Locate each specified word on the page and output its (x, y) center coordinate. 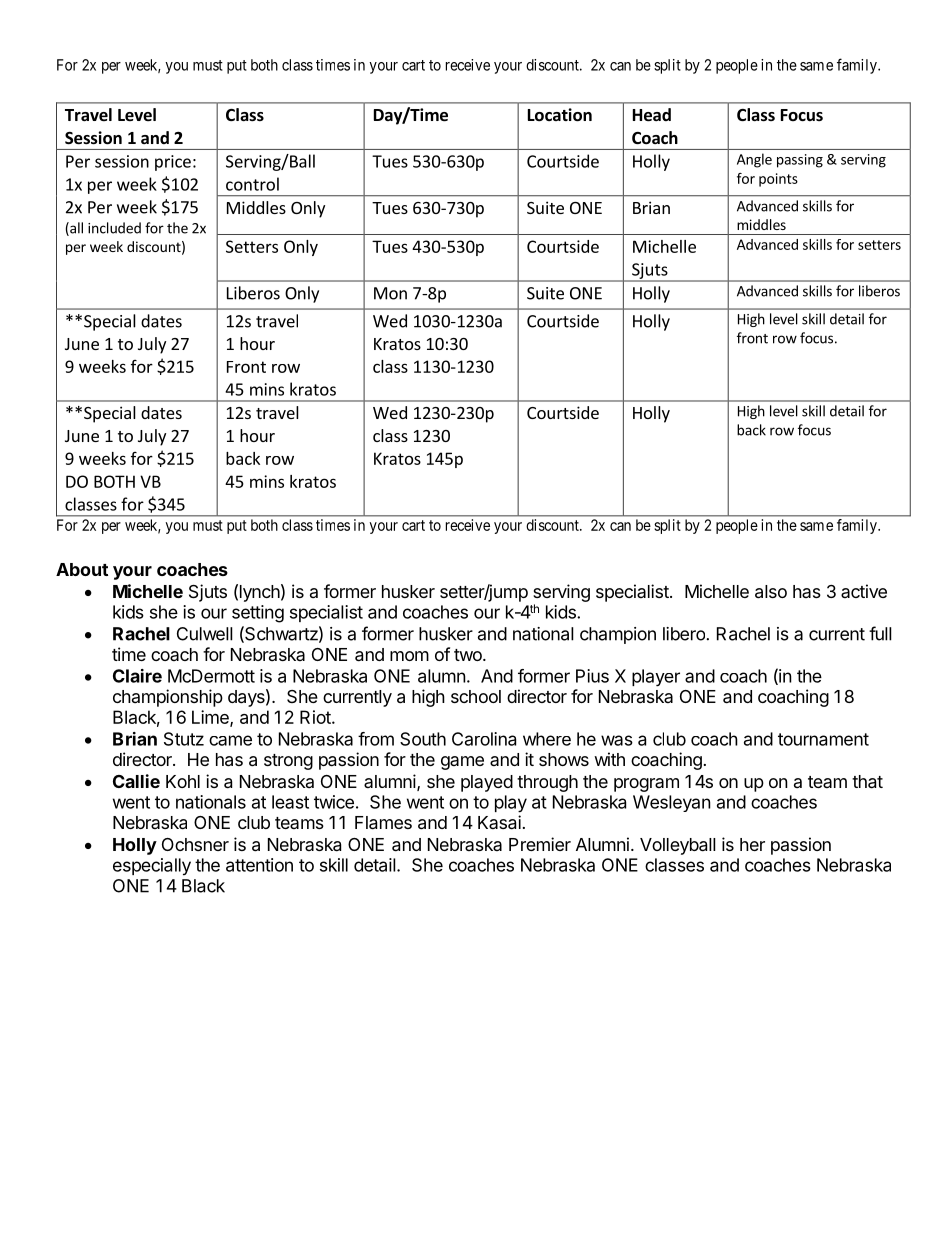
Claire (137, 676)
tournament (823, 739)
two (469, 655)
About (82, 569)
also (771, 592)
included (114, 228)
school (476, 696)
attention (259, 865)
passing (800, 161)
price (173, 163)
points (778, 180)
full (880, 633)
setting (258, 614)
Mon (390, 293)
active (864, 591)
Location (560, 115)
